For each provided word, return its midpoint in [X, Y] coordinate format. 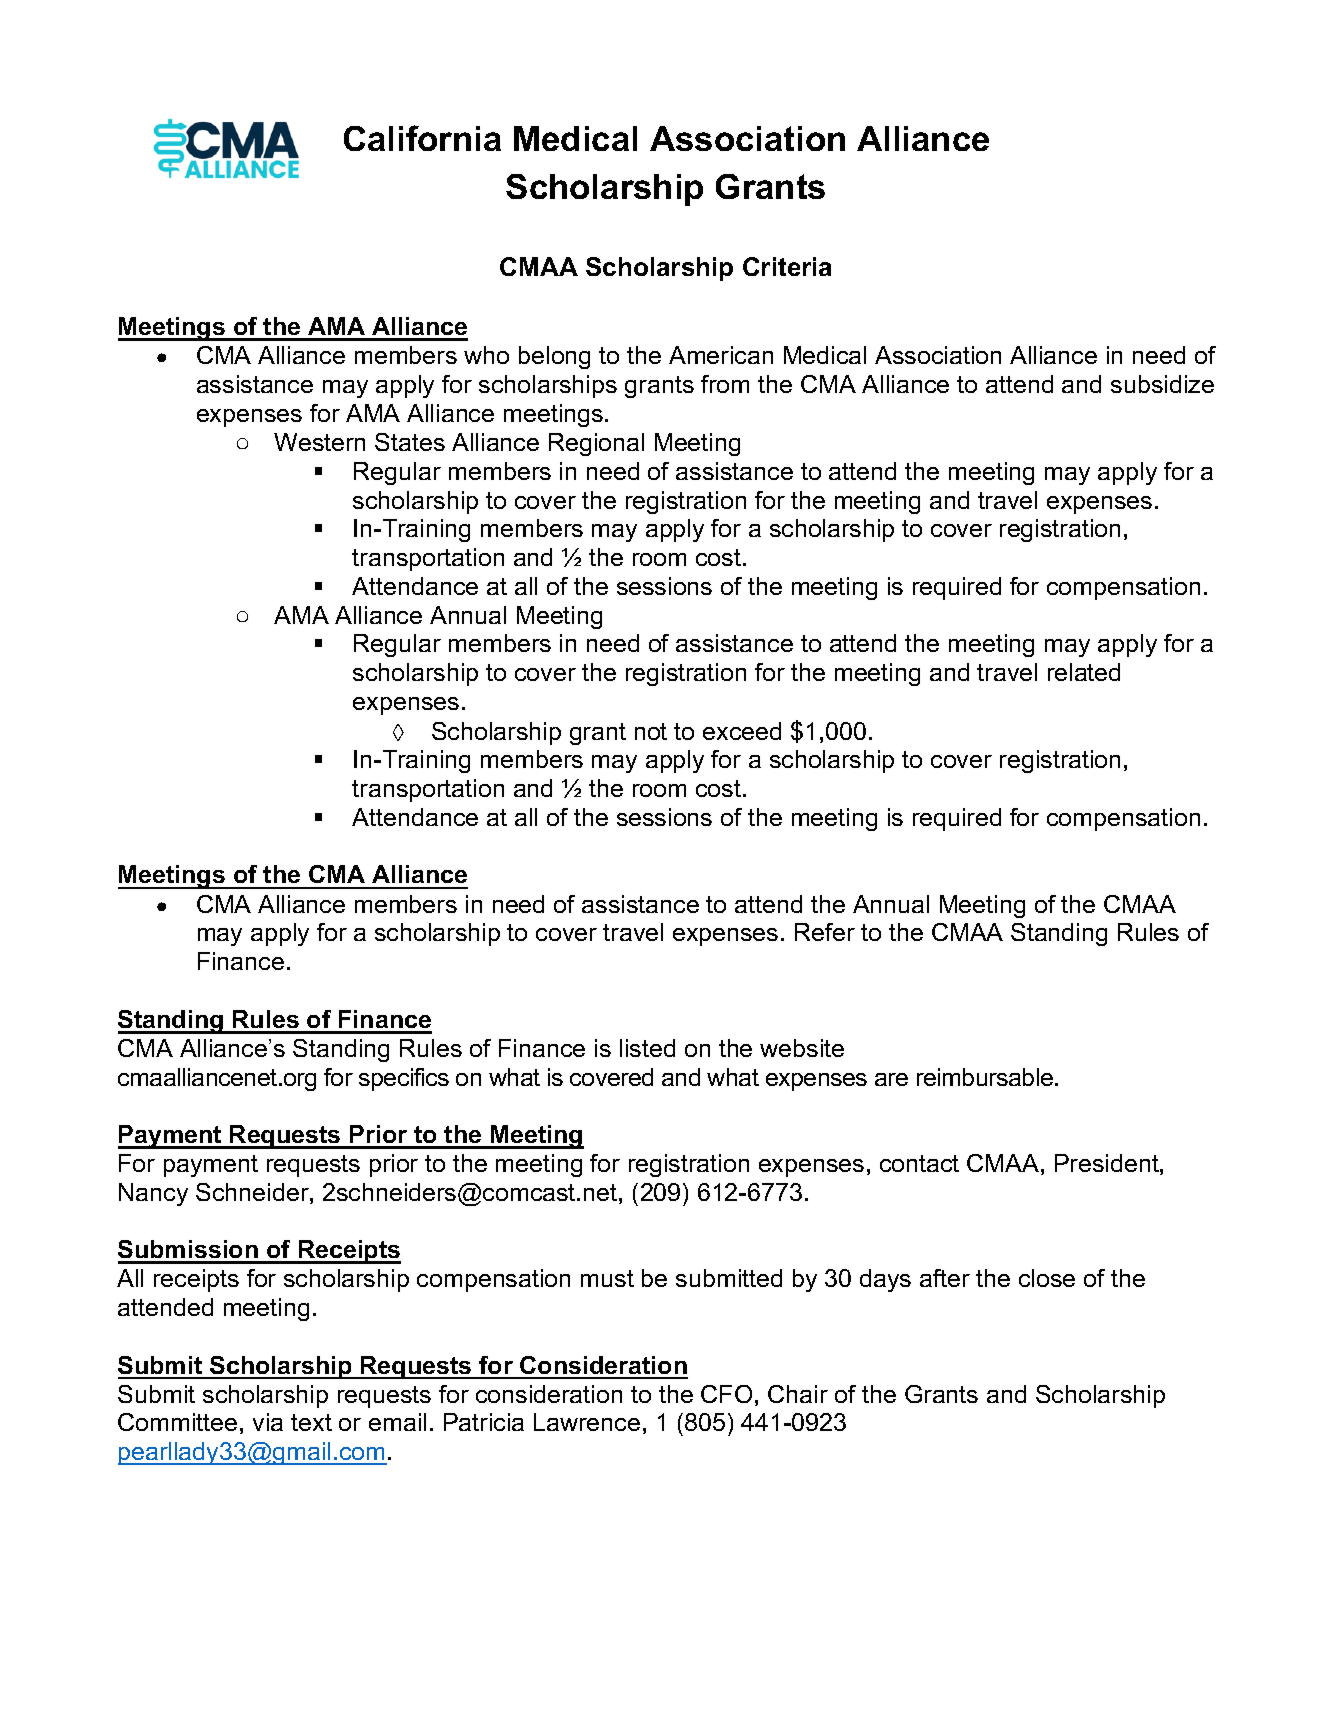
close [1047, 1278]
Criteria [787, 266]
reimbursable [986, 1077]
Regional [596, 444]
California [422, 138]
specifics [404, 1079]
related [1084, 672]
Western [319, 442]
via [268, 1422]
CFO [726, 1394]
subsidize [1162, 384]
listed [647, 1048]
